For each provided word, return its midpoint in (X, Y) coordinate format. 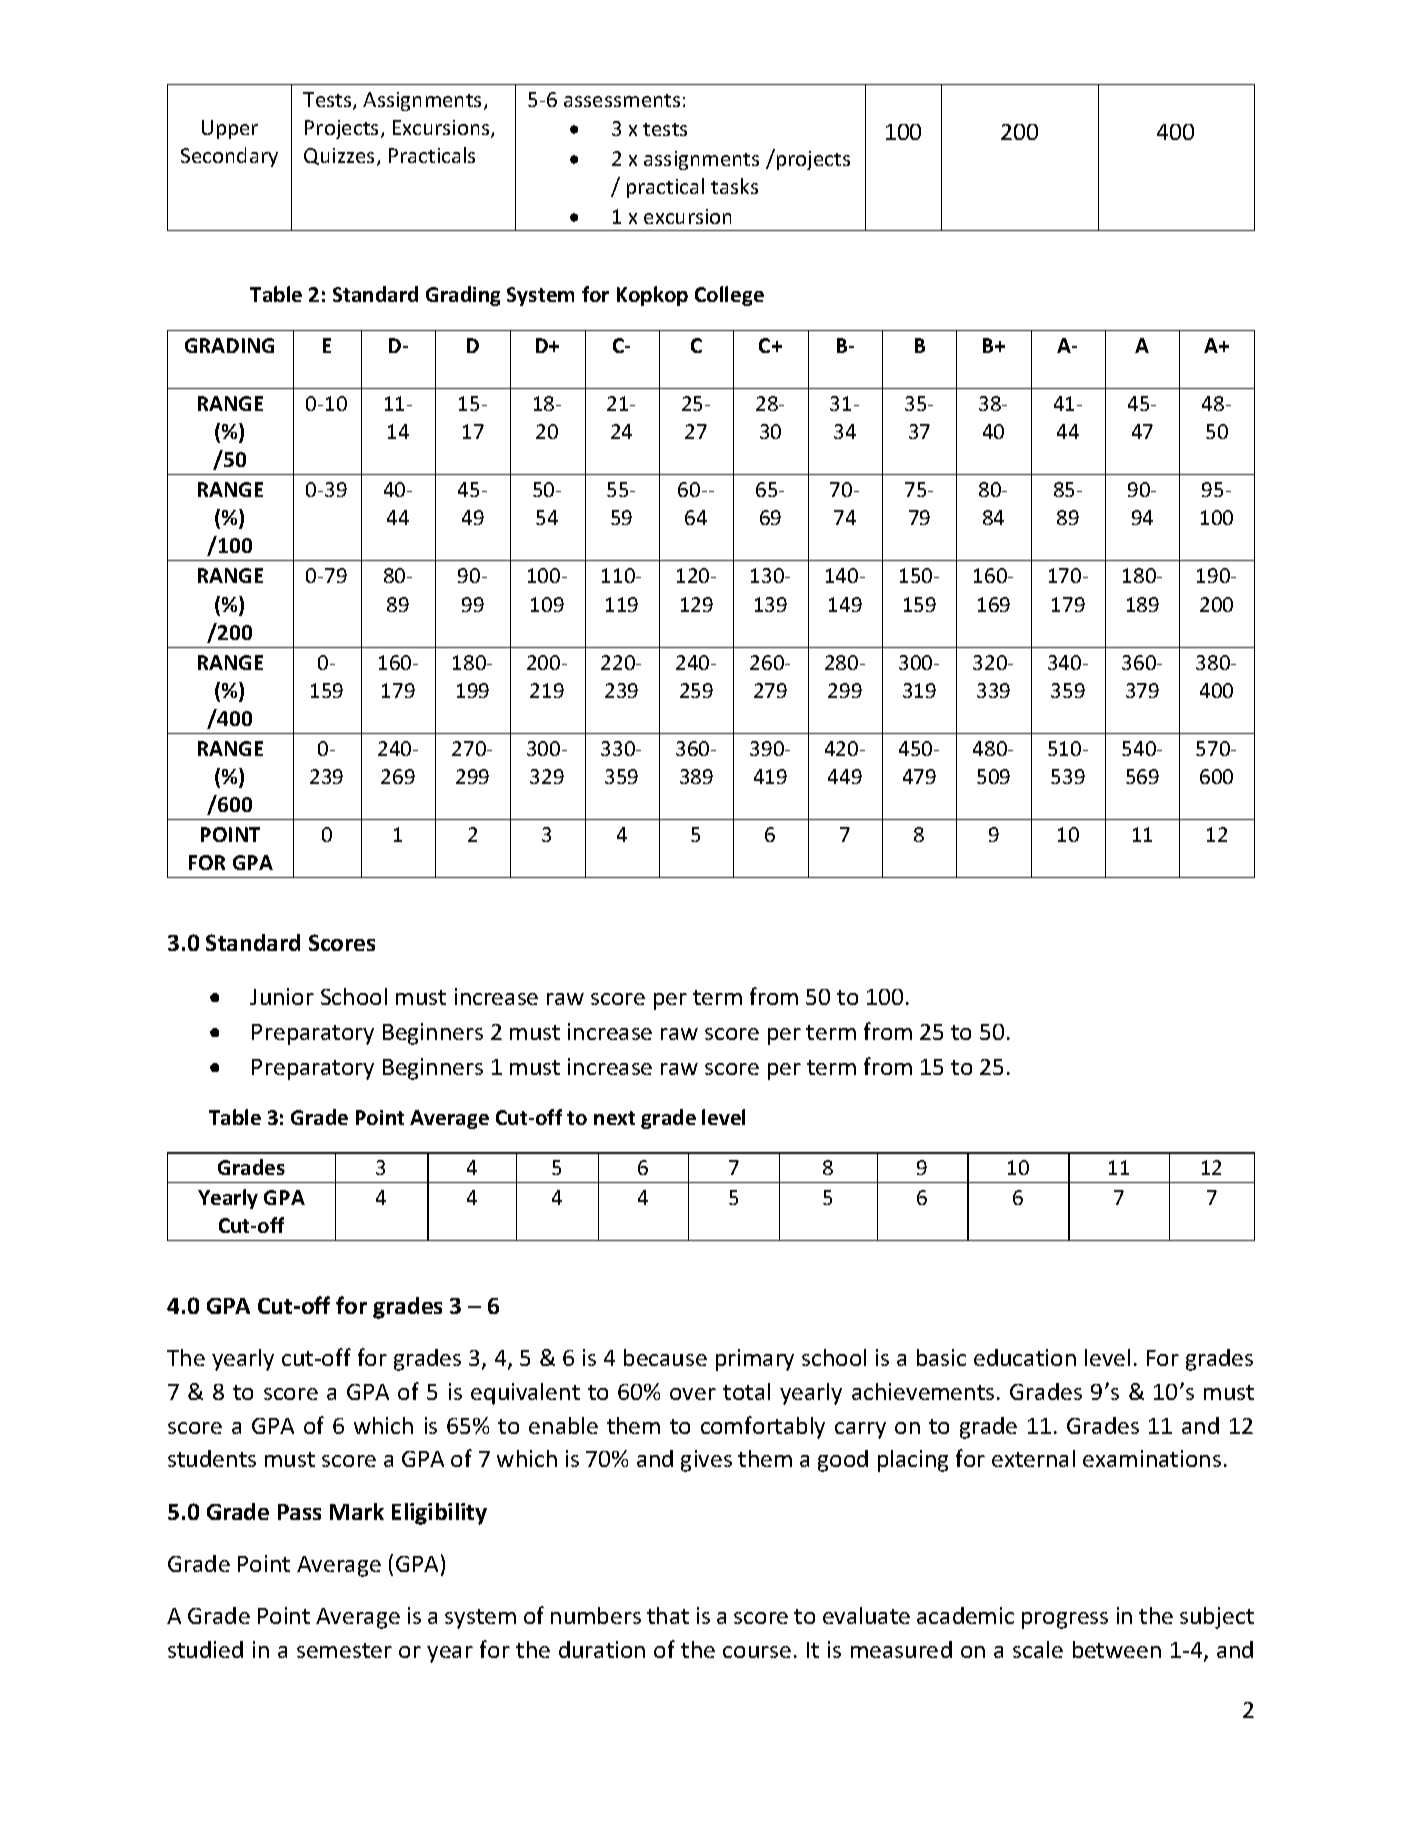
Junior (282, 996)
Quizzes (341, 157)
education (1025, 1357)
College (729, 296)
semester (344, 1650)
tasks (734, 186)
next (614, 1118)
